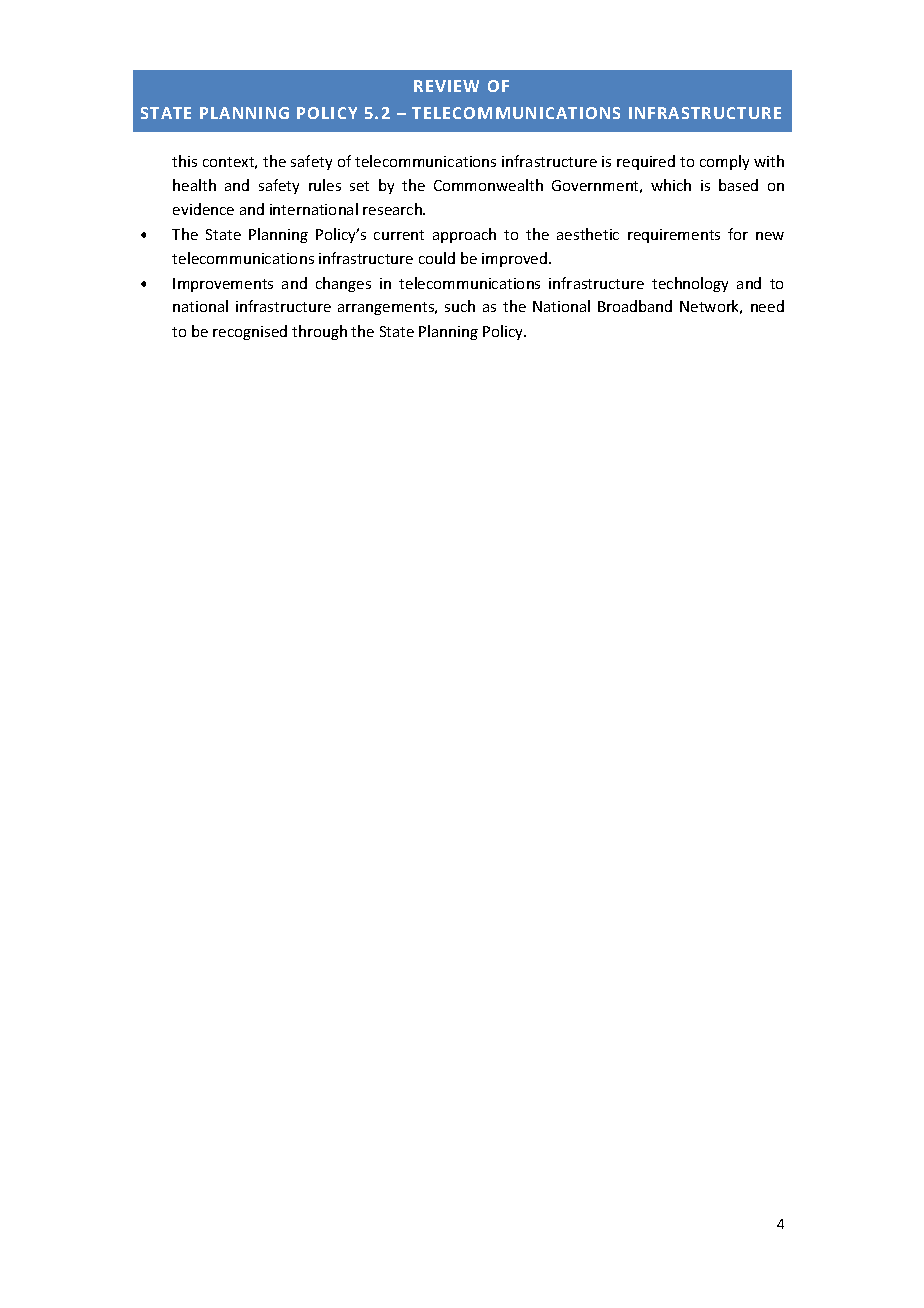 Image resolution: width=924 pixels, height=1308 pixels. What do you see at coordinates (223, 285) in the page?
I see `Improvements` at bounding box center [223, 285].
